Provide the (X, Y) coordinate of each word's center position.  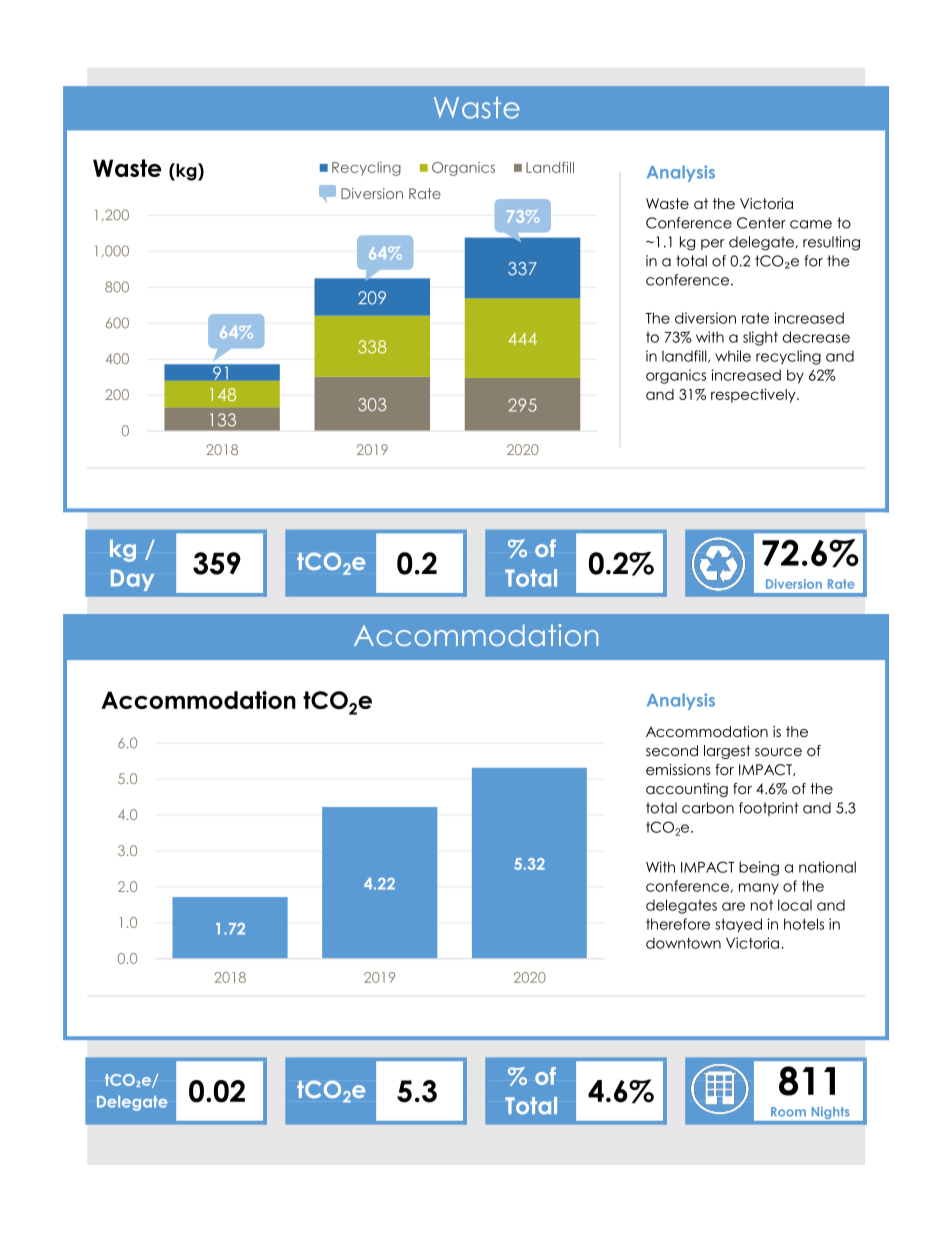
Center (761, 223)
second (672, 750)
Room (788, 1112)
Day (132, 580)
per (713, 244)
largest (727, 752)
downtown (683, 943)
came (811, 224)
